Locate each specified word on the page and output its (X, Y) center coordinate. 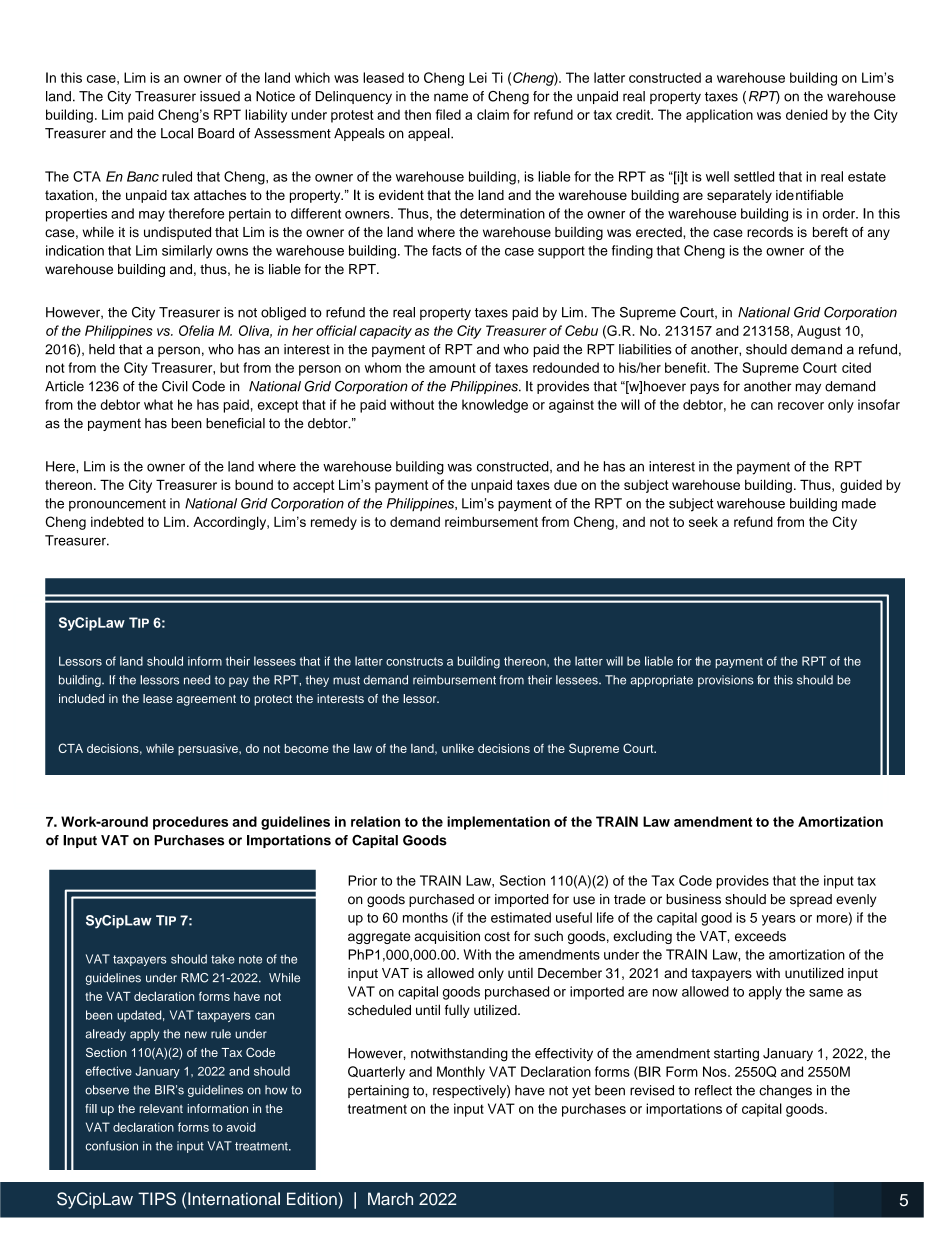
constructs (414, 661)
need (197, 680)
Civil (175, 386)
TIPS (157, 1199)
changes (785, 1092)
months (425, 917)
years (779, 920)
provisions (726, 681)
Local (177, 133)
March (390, 1199)
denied (807, 114)
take (223, 959)
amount (452, 368)
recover (801, 406)
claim (493, 114)
